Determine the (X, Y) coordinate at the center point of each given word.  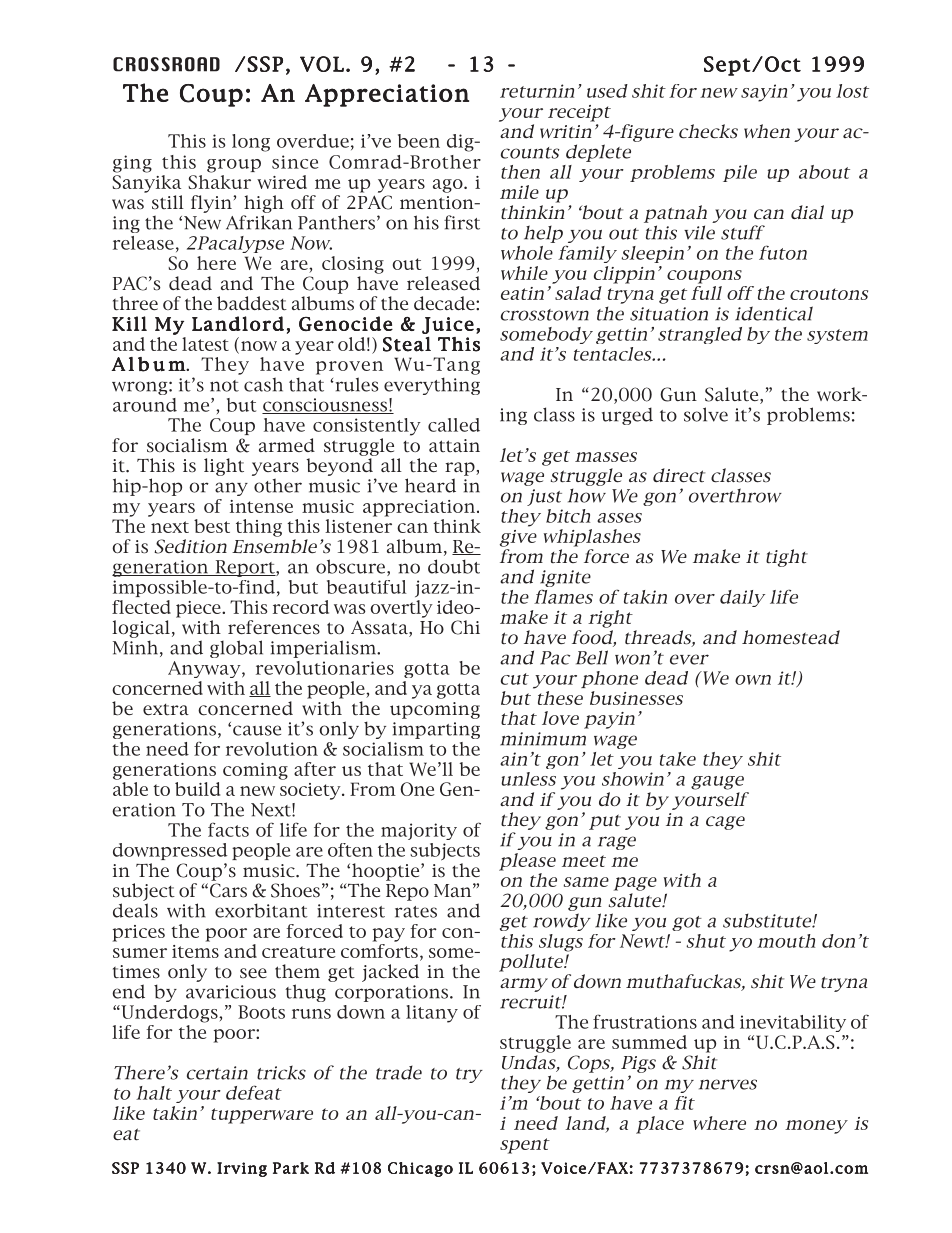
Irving (242, 1169)
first (462, 222)
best (212, 526)
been (419, 141)
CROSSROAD (166, 64)
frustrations (645, 1021)
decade (445, 303)
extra (166, 710)
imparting (436, 730)
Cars (228, 890)
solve (706, 414)
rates (416, 912)
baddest (252, 303)
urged (627, 416)
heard (430, 485)
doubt (454, 566)
